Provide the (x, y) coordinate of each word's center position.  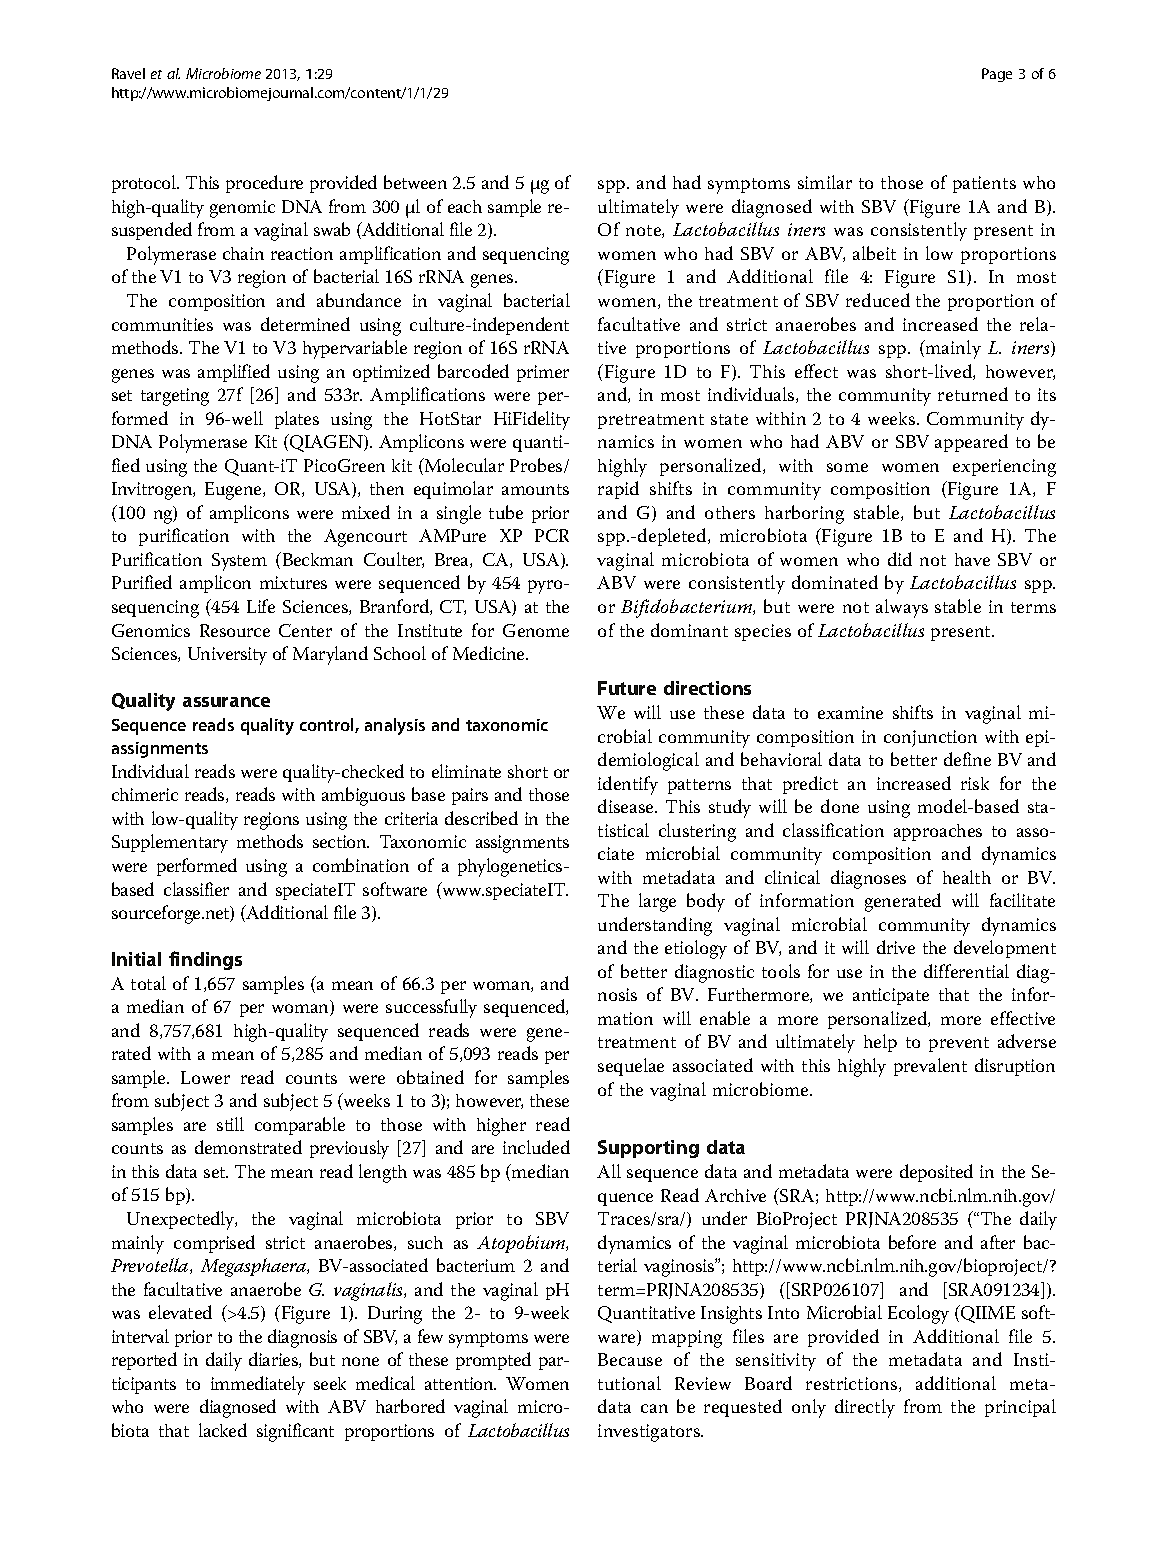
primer (543, 373)
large (657, 902)
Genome (536, 630)
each (465, 206)
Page (997, 75)
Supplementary (170, 843)
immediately (258, 1385)
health (967, 877)
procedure (264, 184)
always (902, 608)
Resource (235, 630)
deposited (936, 1173)
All (609, 1171)
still (230, 1124)
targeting (175, 397)
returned (973, 394)
